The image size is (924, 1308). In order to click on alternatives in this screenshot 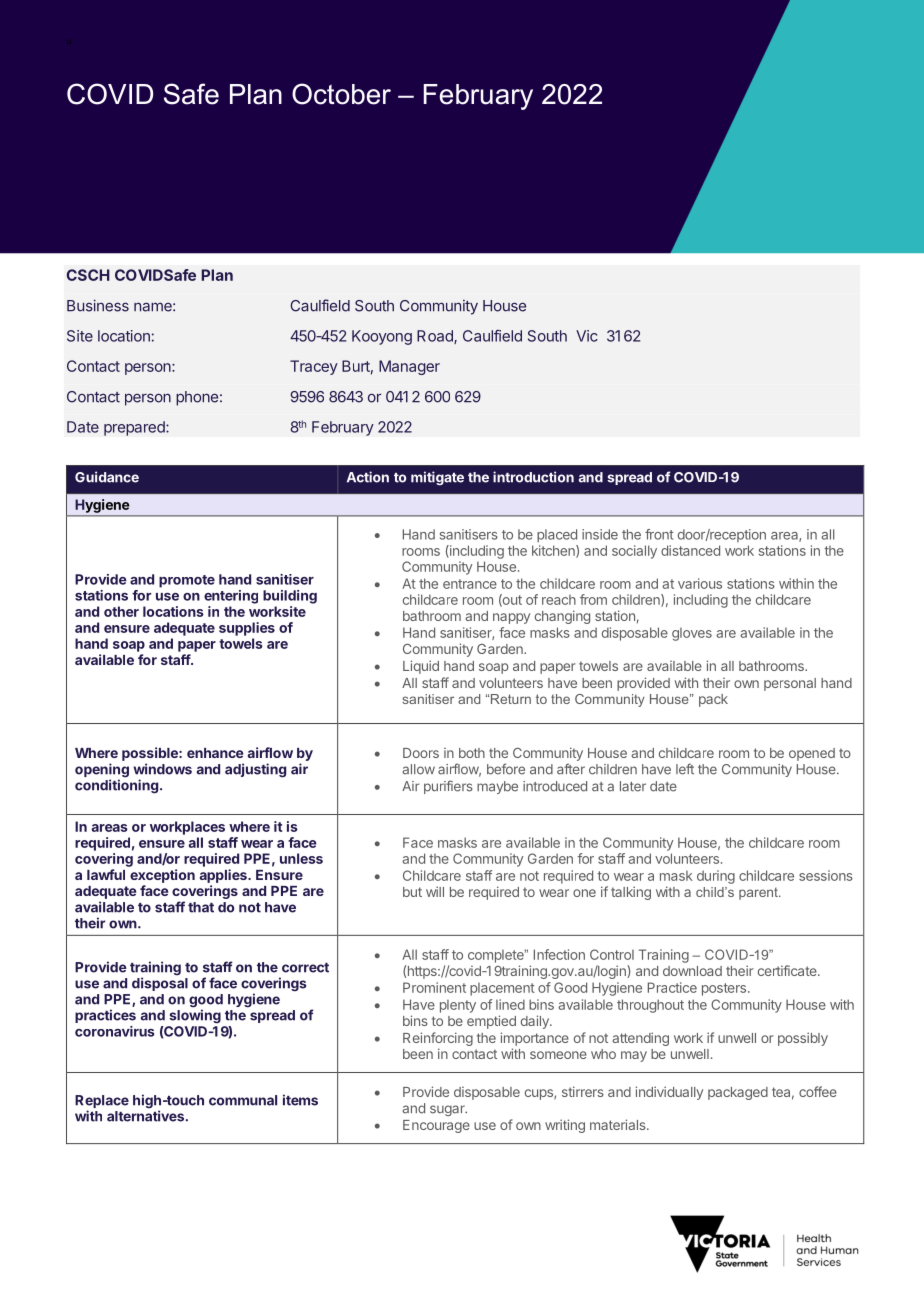, I will do `click(145, 1116)`.
